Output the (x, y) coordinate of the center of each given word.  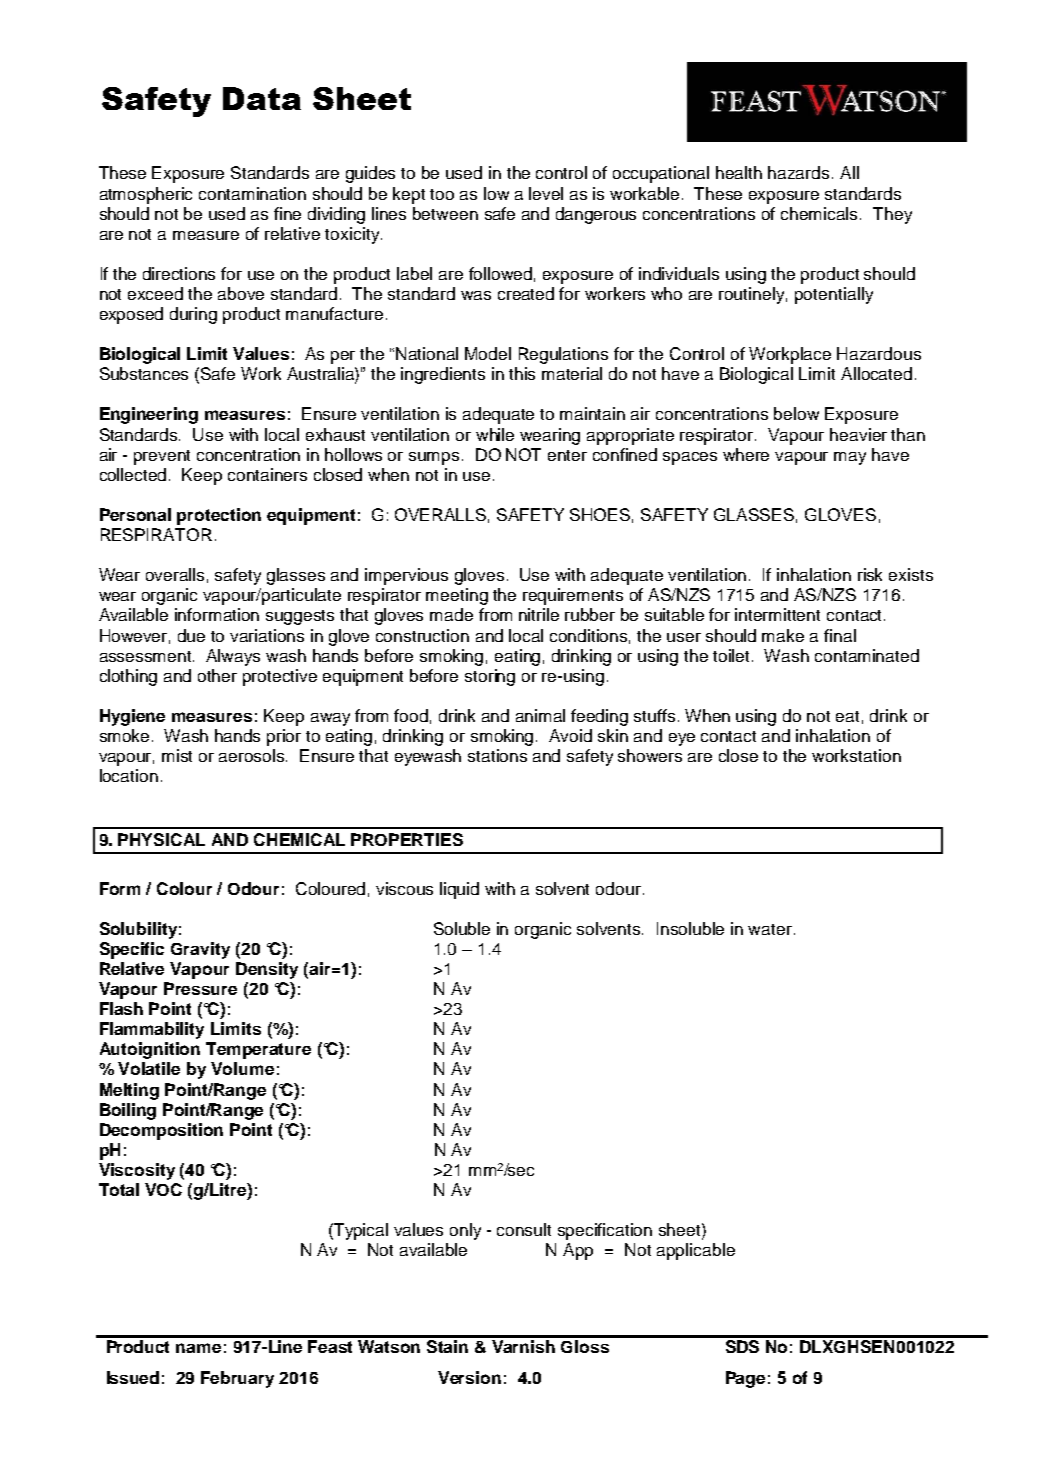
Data (262, 98)
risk (870, 574)
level (546, 193)
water (770, 929)
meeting (457, 596)
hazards (798, 172)
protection (219, 516)
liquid (459, 890)
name (198, 1348)
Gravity (200, 950)
